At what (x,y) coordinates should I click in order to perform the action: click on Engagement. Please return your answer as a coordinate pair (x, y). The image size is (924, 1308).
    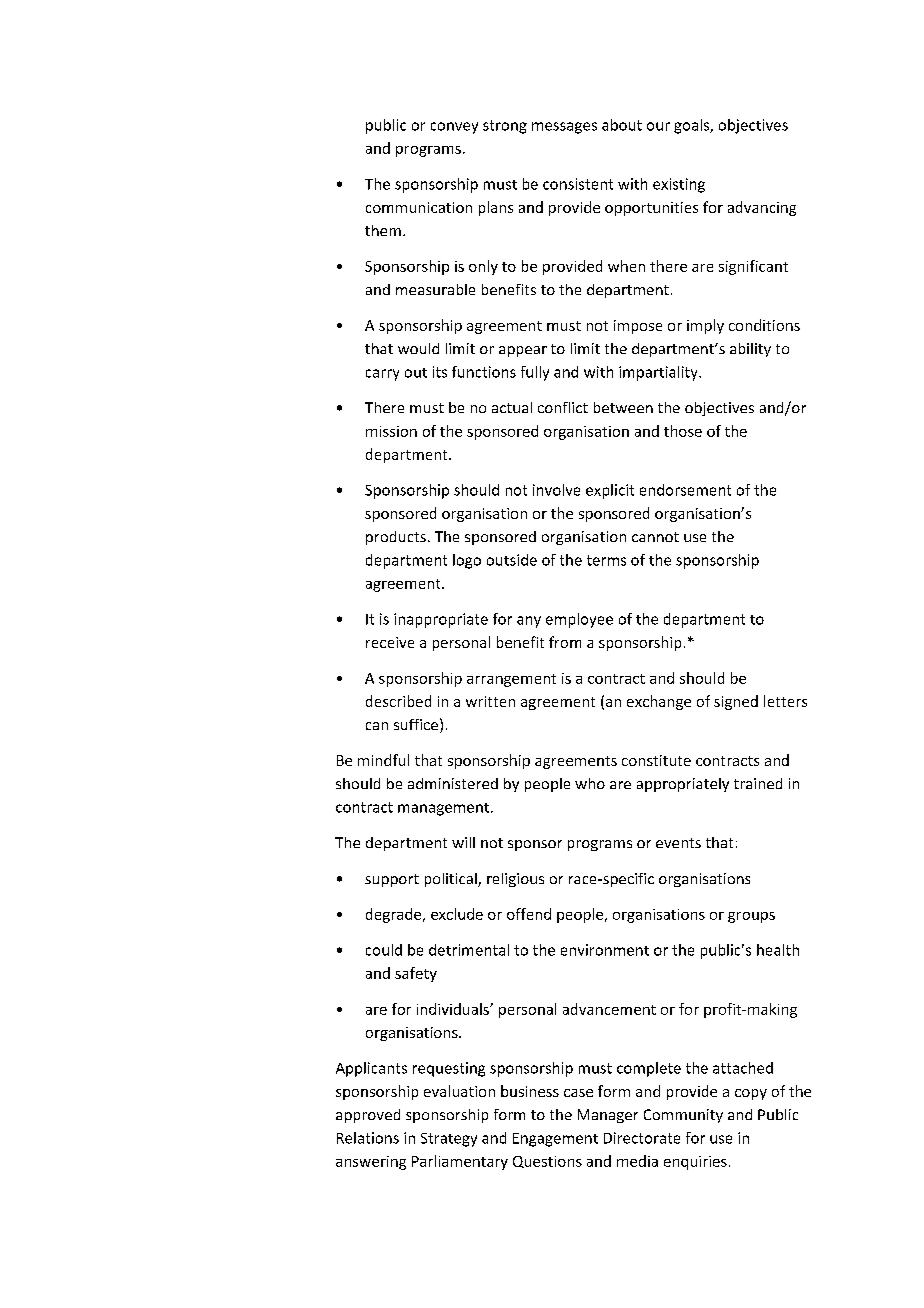
    Looking at the image, I should click on (555, 1140).
